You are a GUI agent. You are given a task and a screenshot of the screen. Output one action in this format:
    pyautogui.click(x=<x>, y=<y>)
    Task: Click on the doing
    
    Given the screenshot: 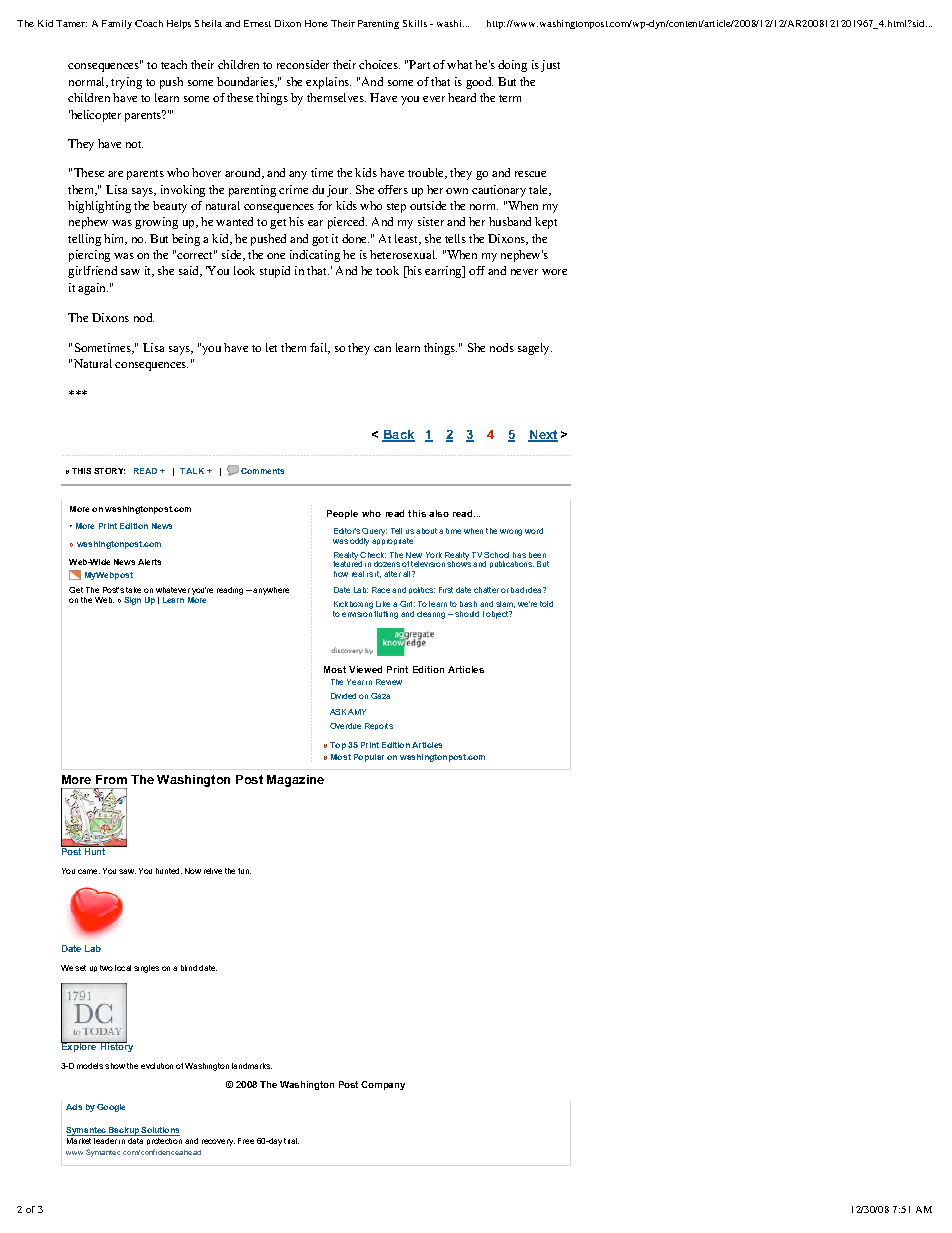 What is the action you would take?
    pyautogui.click(x=512, y=66)
